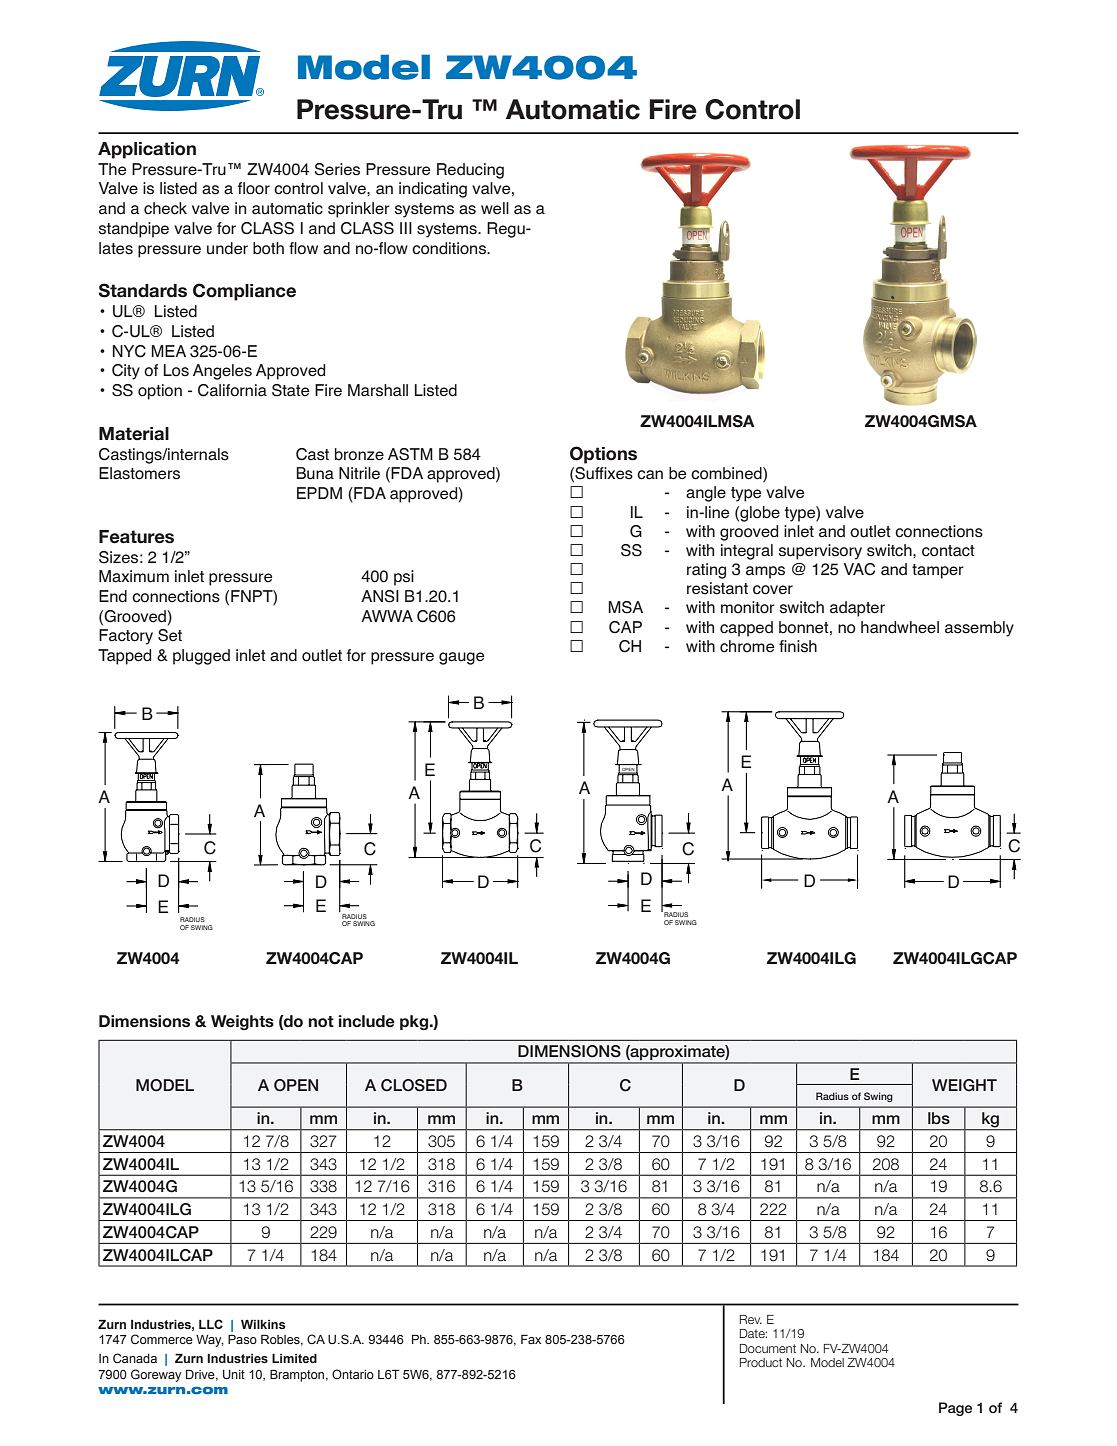 The height and width of the image is (1446, 1117). Describe the element at coordinates (134, 576) in the image. I see `Maximum` at that location.
